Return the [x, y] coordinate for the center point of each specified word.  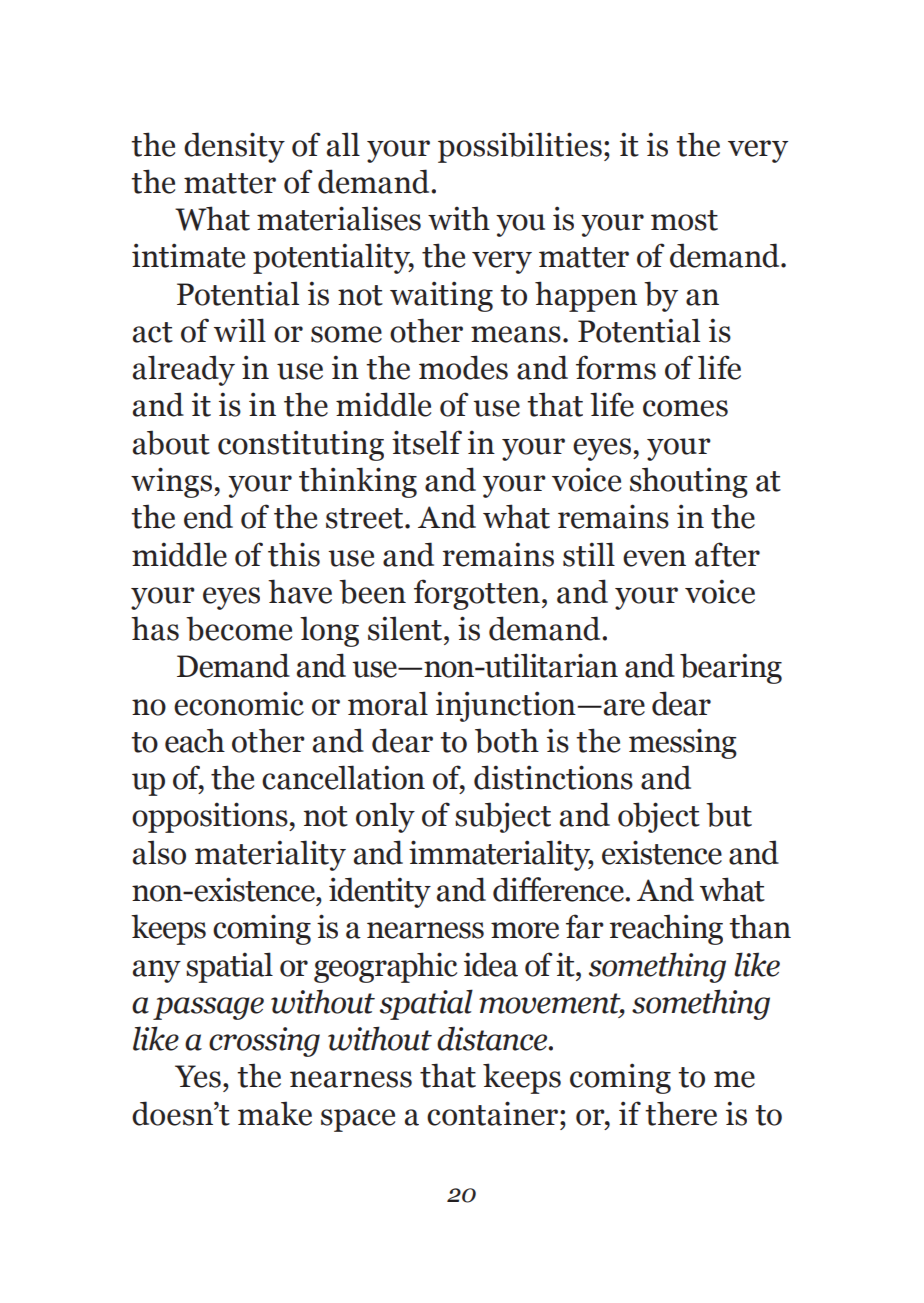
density [234, 147]
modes [463, 367]
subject [503, 817]
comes [685, 408]
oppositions [211, 817]
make [275, 1113]
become [239, 628]
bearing [731, 668]
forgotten [477, 594]
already [184, 370]
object [659, 817]
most [684, 220]
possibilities [520, 147]
